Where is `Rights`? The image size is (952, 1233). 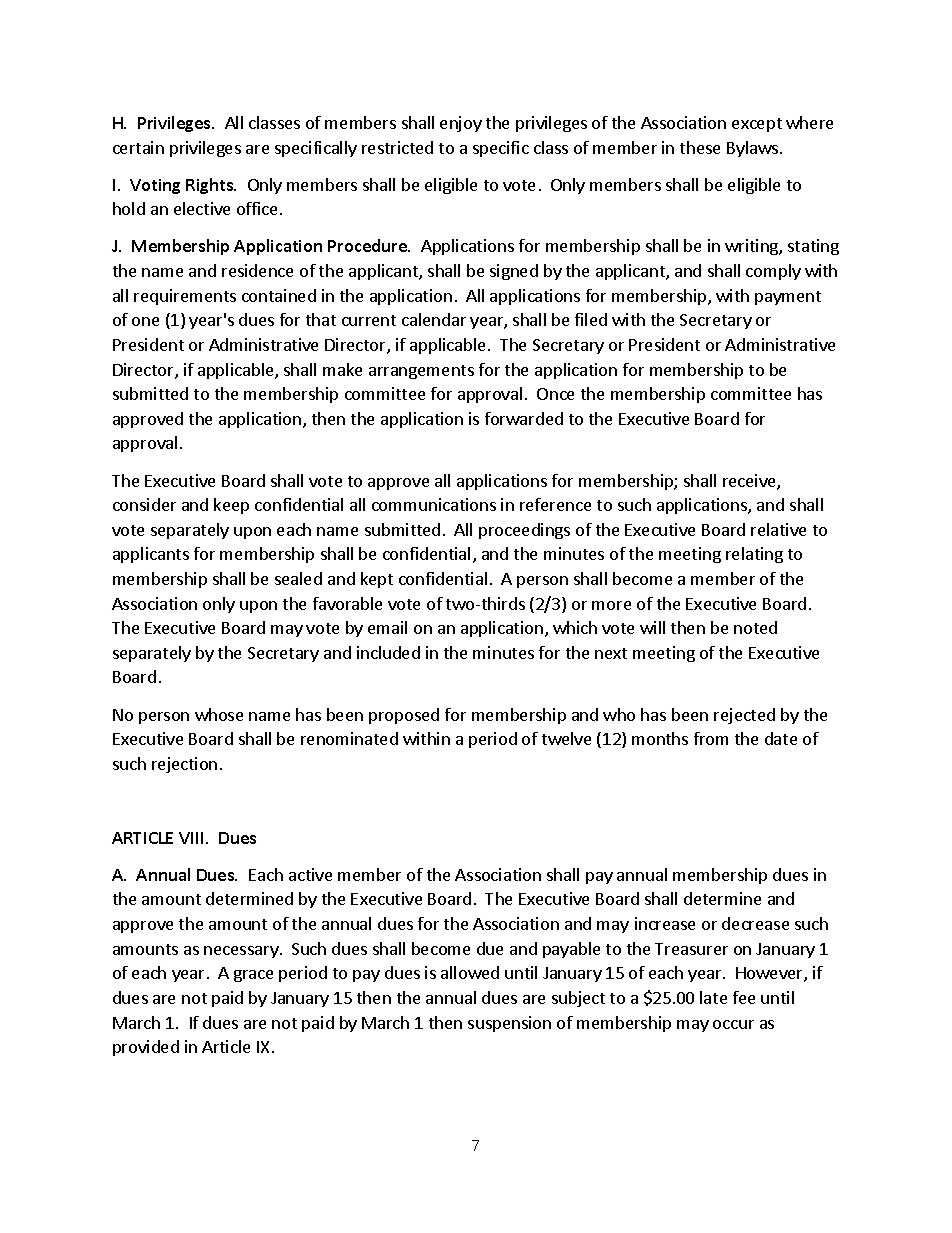
Rights is located at coordinates (210, 186).
